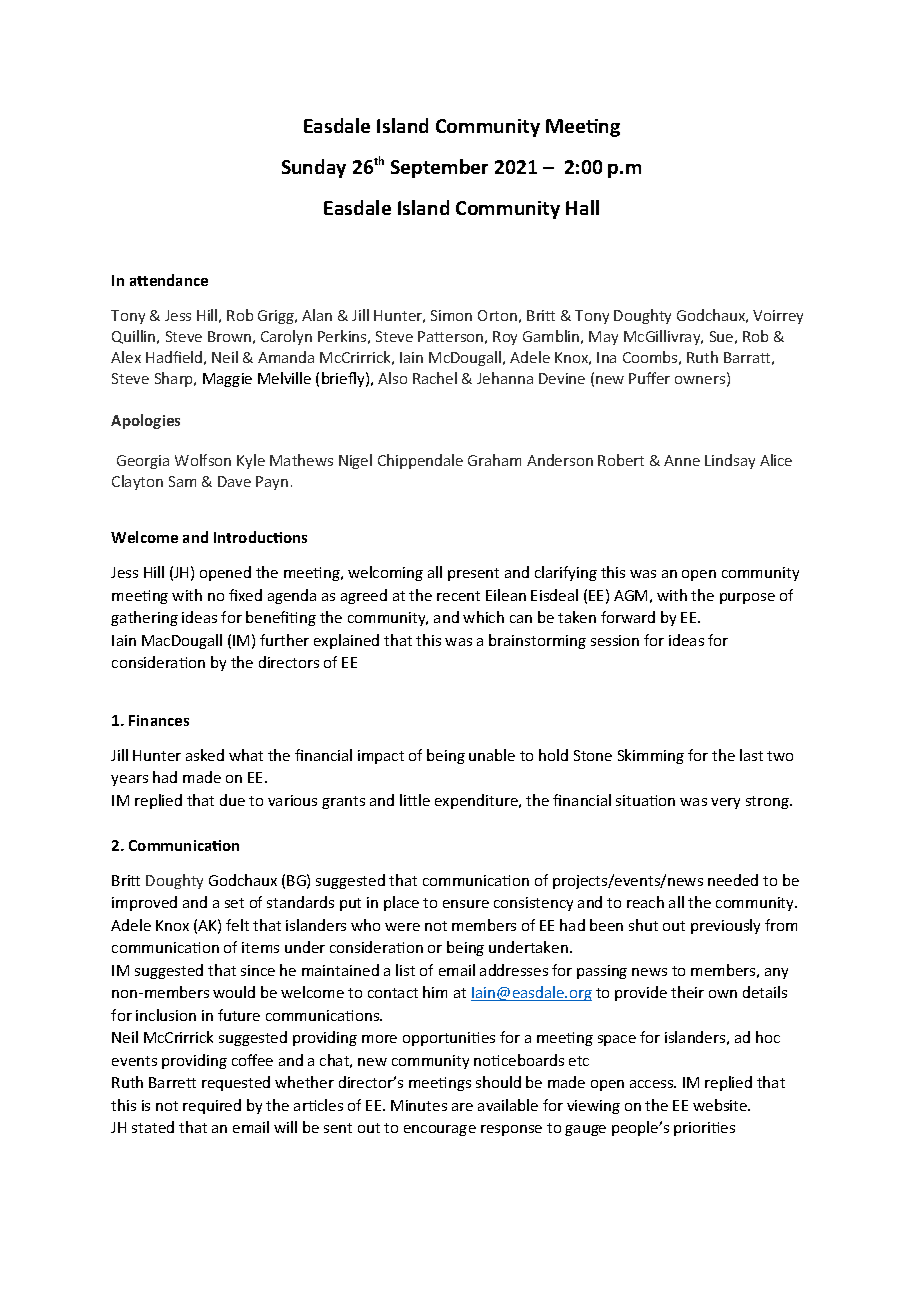 The image size is (924, 1308). I want to click on which, so click(483, 617).
